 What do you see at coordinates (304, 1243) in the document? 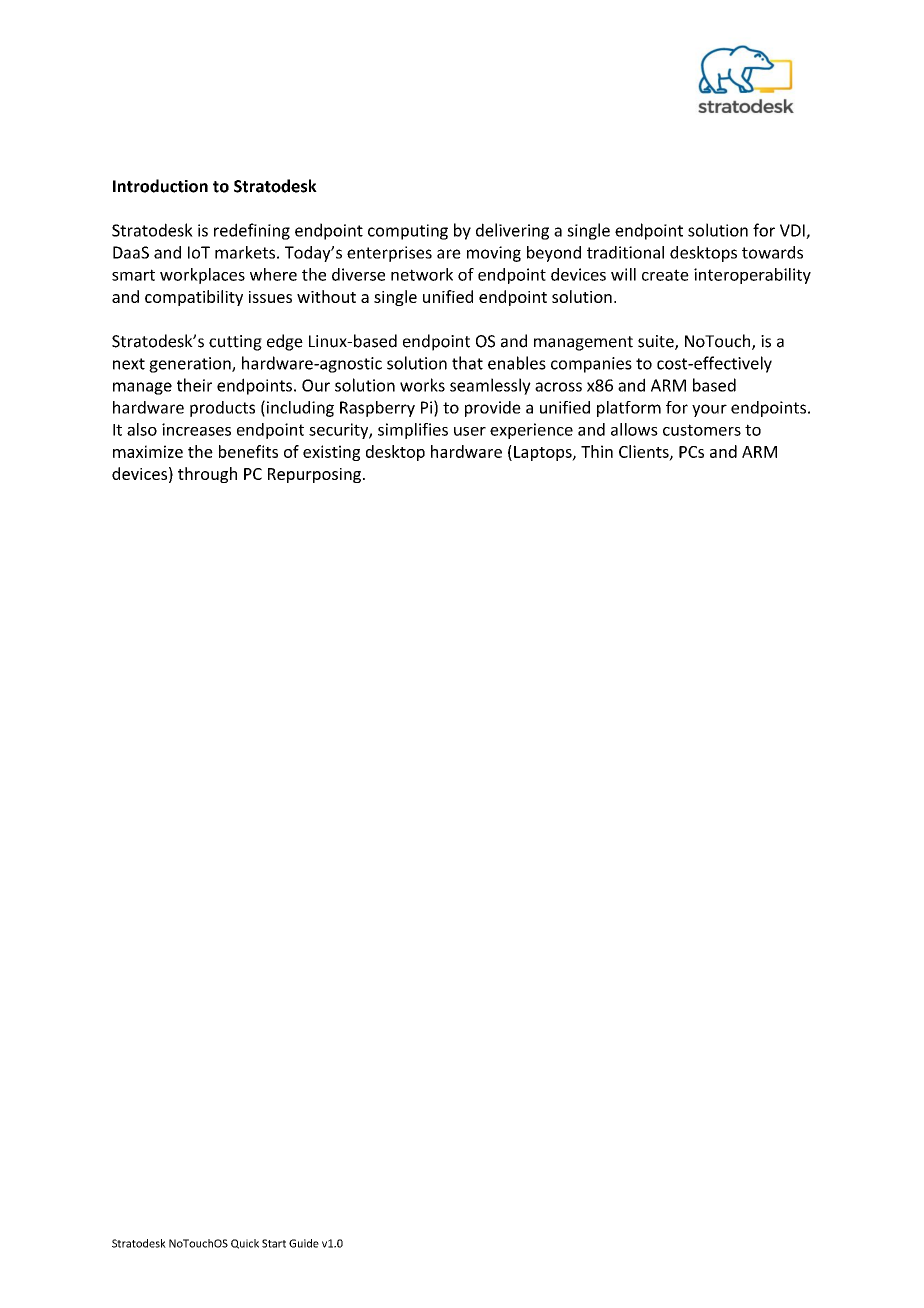
I see `Guide` at bounding box center [304, 1243].
